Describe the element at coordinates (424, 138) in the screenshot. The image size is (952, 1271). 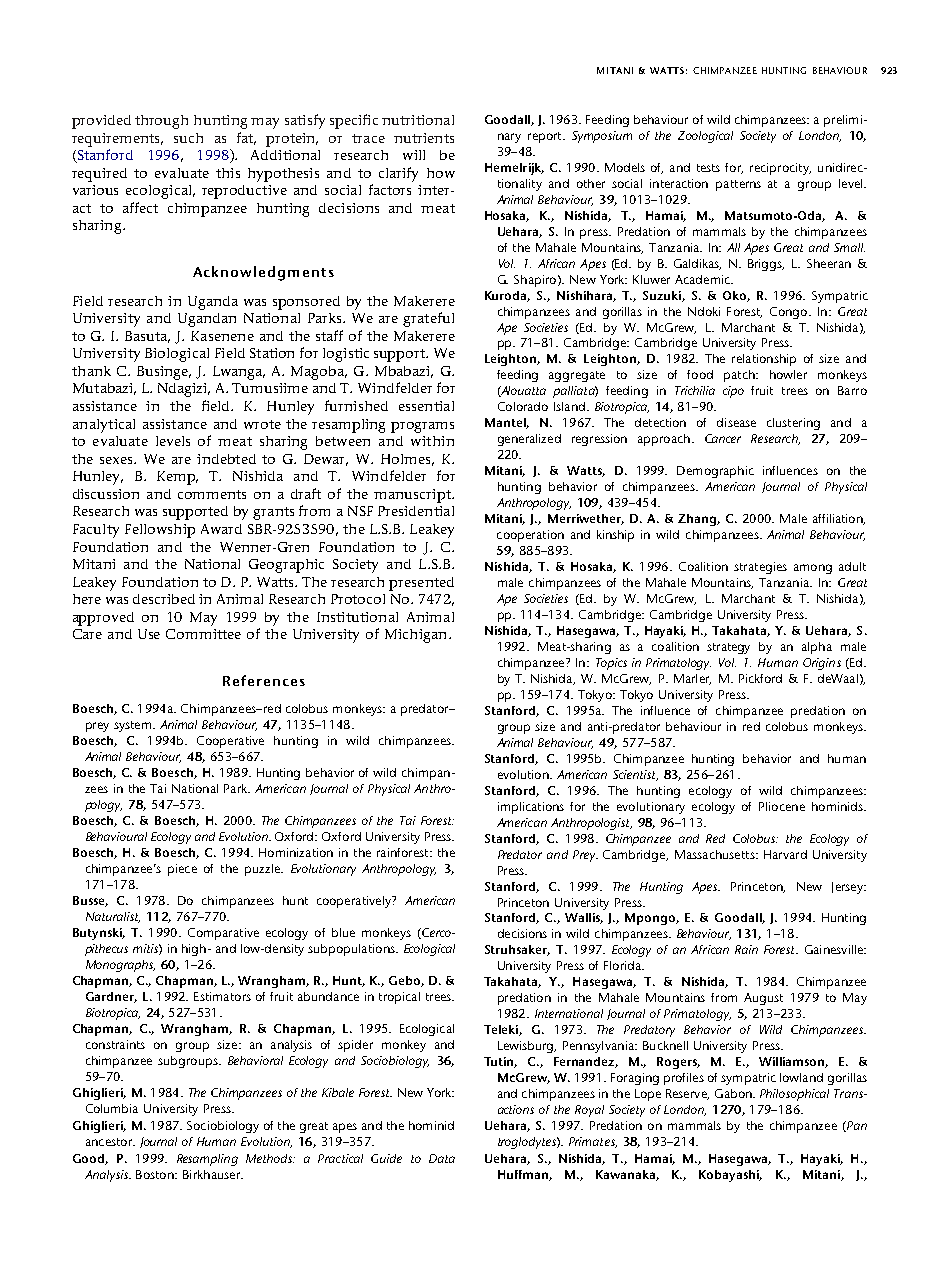
I see `nutrients` at that location.
